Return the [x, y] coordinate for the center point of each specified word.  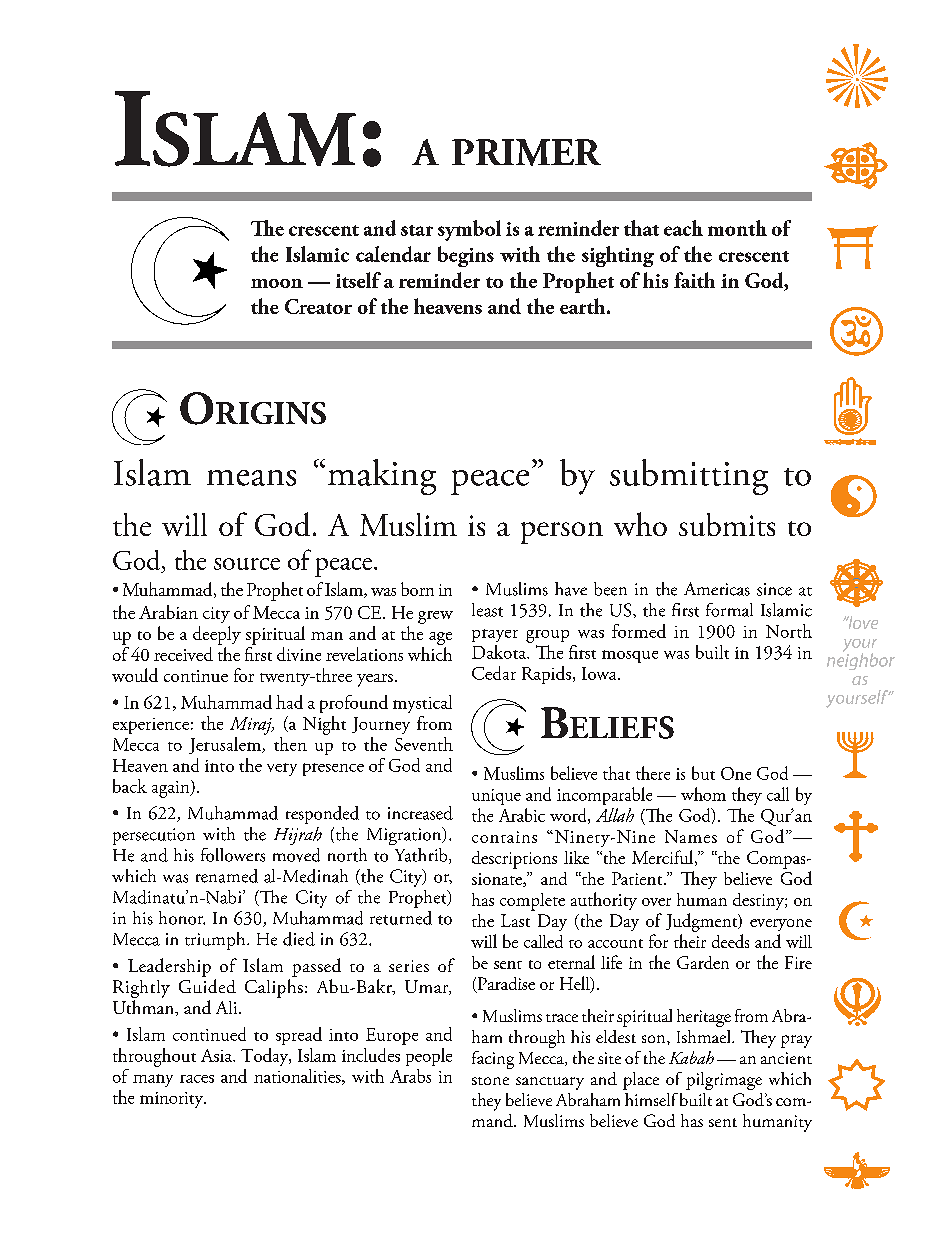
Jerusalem [226, 745]
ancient [786, 1058]
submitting [689, 477]
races [197, 1079]
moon [277, 283]
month [737, 228]
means [251, 478]
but [703, 773]
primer [526, 152]
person [562, 533]
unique [496, 797]
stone [490, 1081]
